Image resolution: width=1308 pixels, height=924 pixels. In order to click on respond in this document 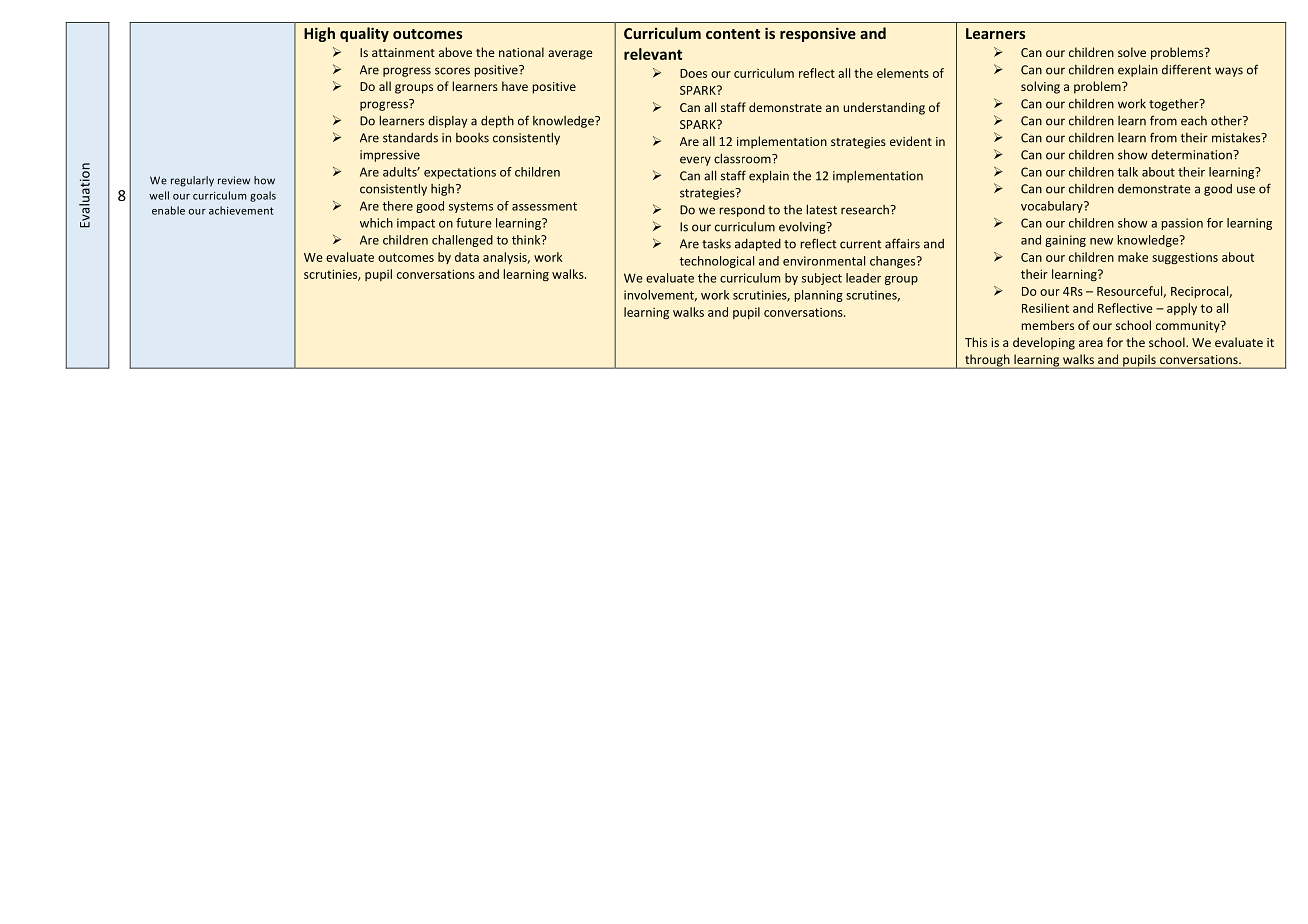, I will do `click(742, 211)`.
